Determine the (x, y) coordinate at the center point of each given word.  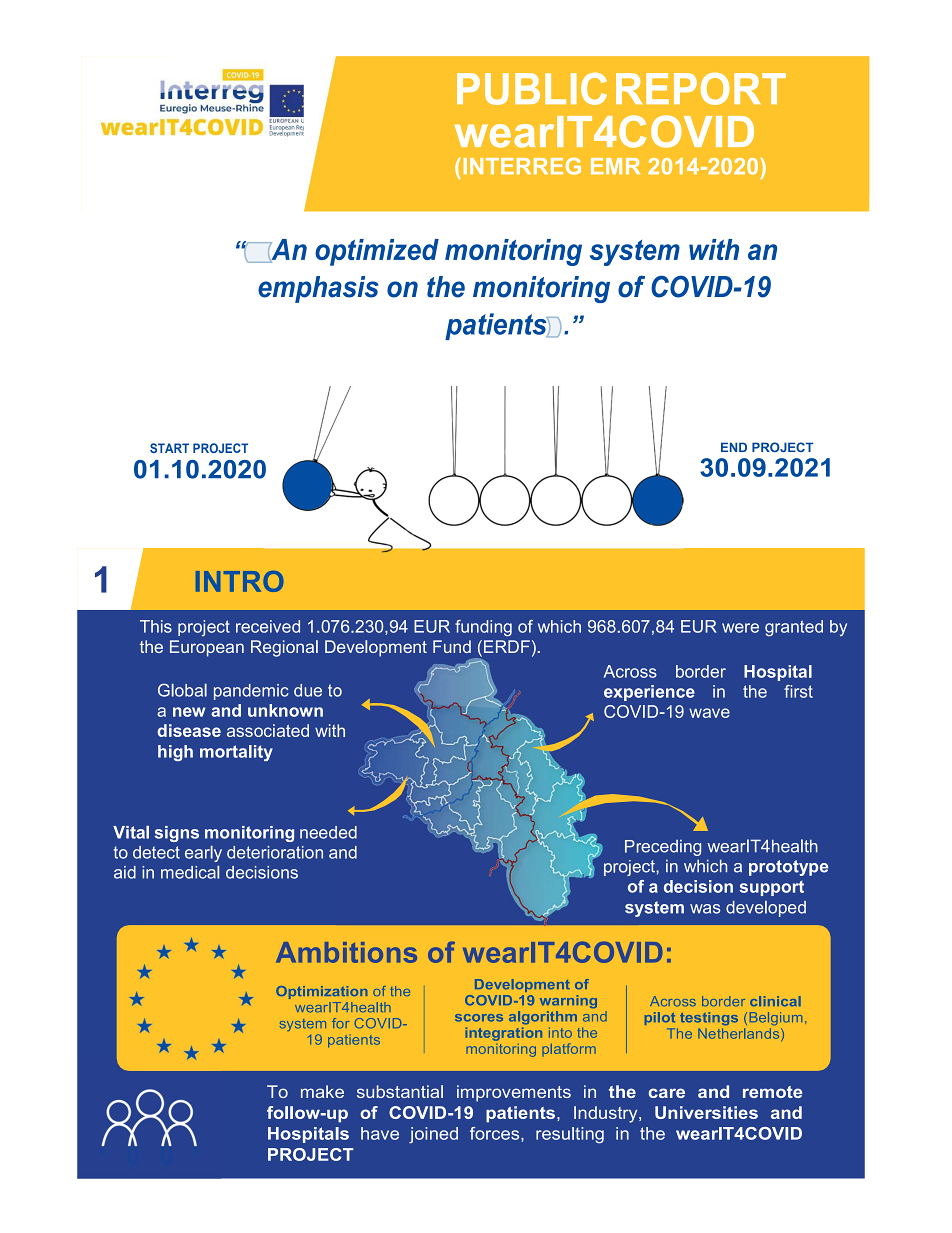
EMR (615, 166)
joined (433, 1135)
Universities (706, 1112)
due (308, 690)
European (207, 648)
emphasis (318, 289)
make (322, 1091)
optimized (377, 252)
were (740, 628)
